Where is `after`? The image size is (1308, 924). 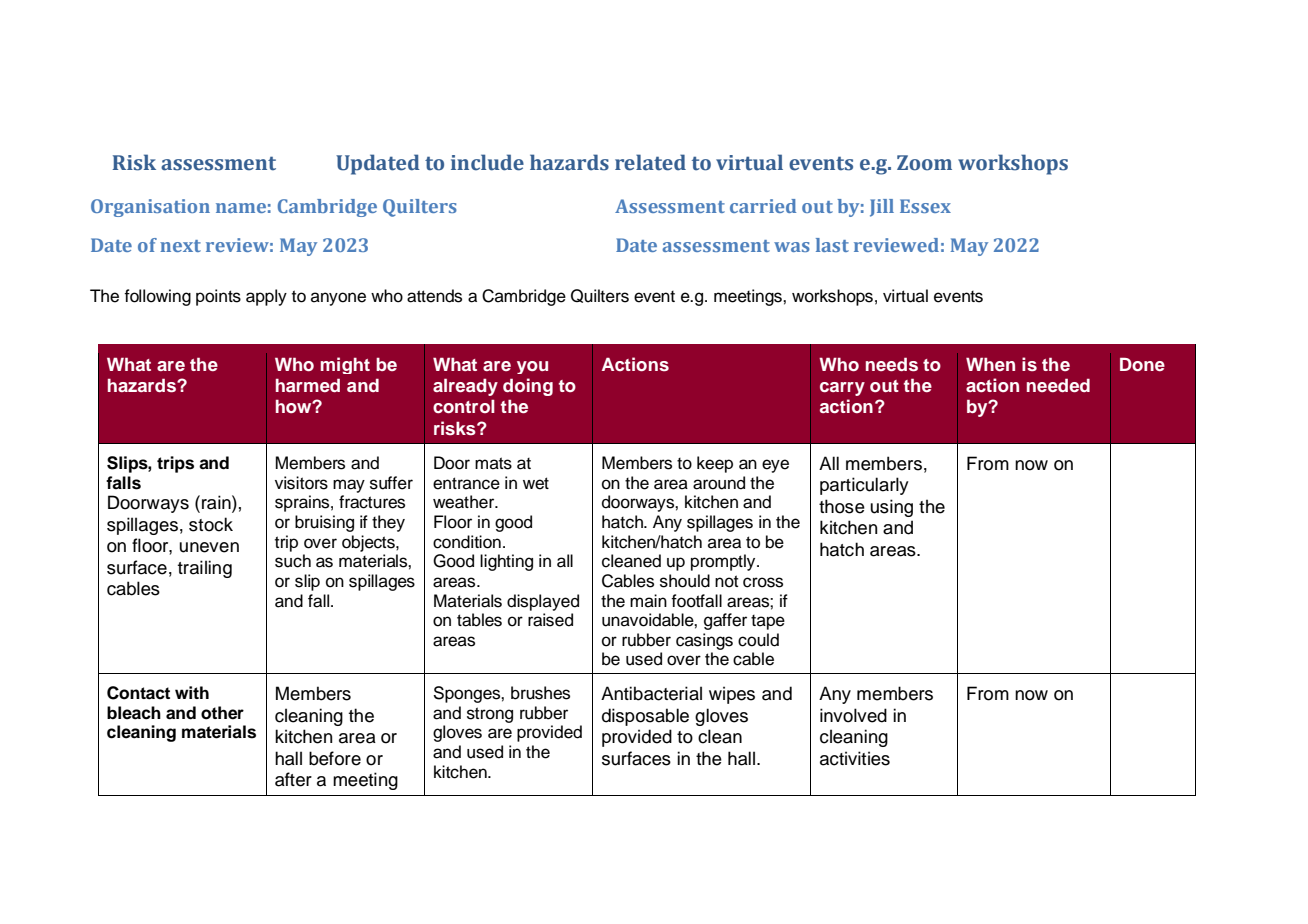 after is located at coordinates (293, 779).
